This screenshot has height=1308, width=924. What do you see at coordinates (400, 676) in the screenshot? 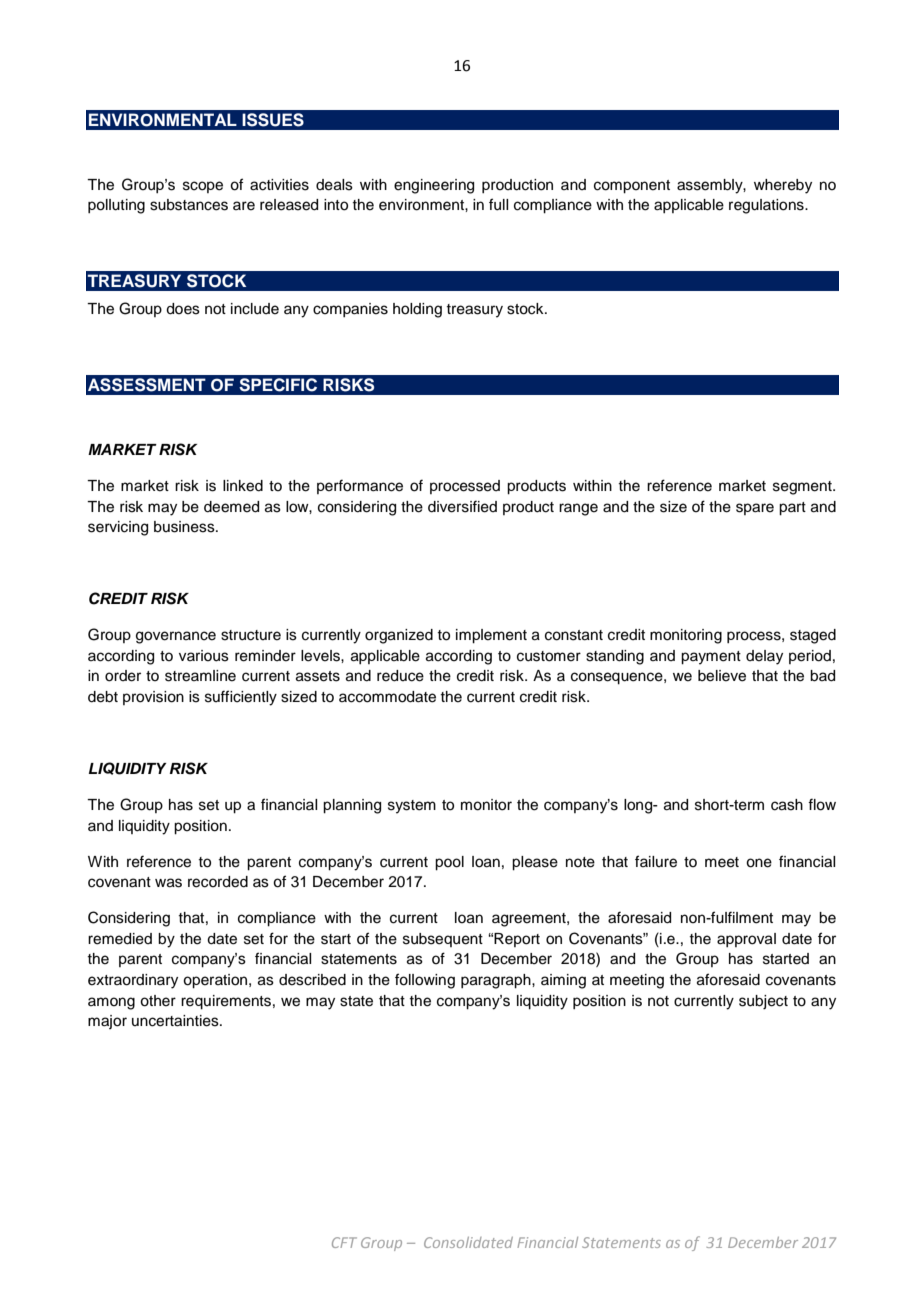
I see `reduce` at bounding box center [400, 676].
